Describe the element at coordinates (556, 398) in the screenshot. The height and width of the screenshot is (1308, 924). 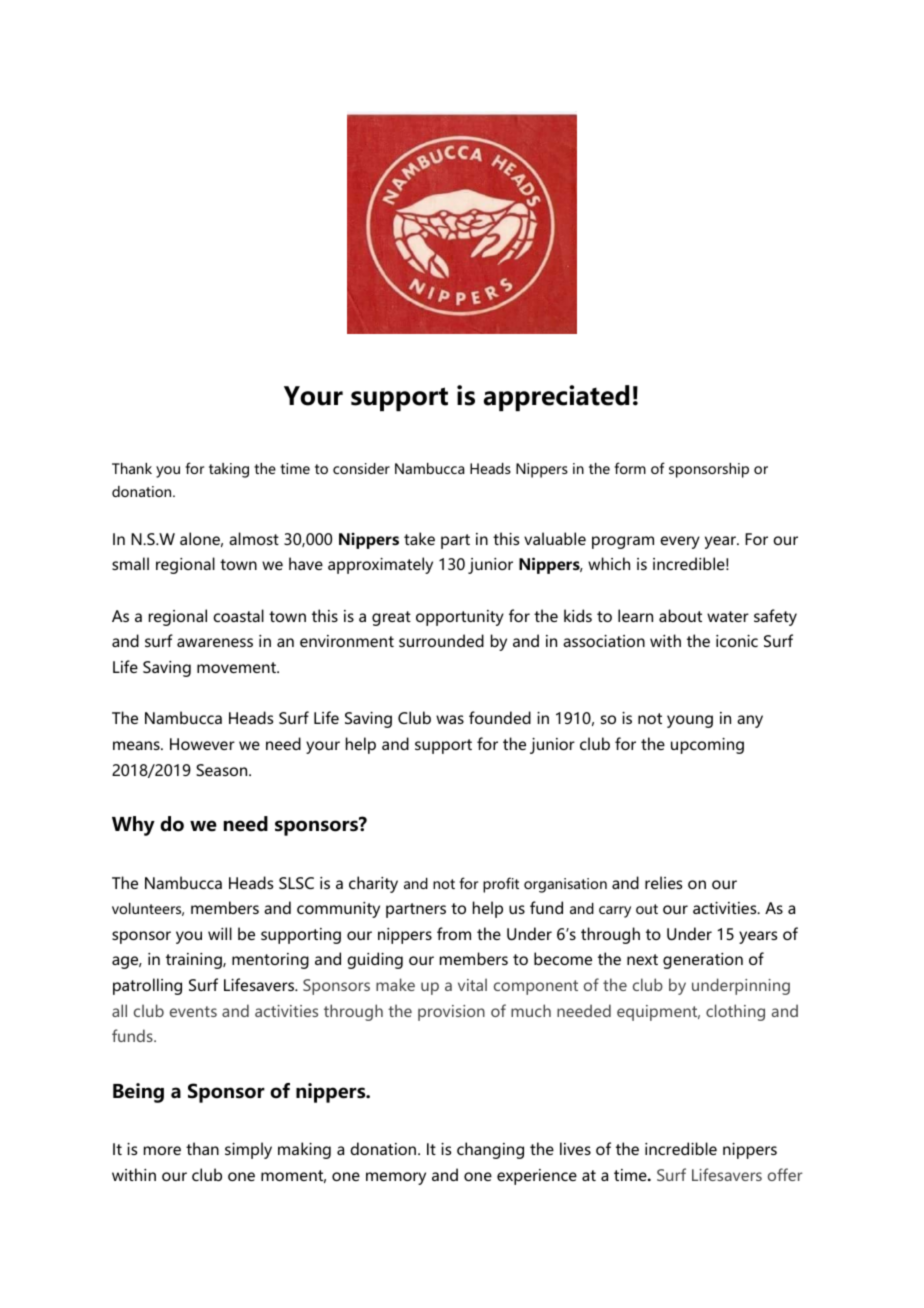
I see `appreciated` at that location.
